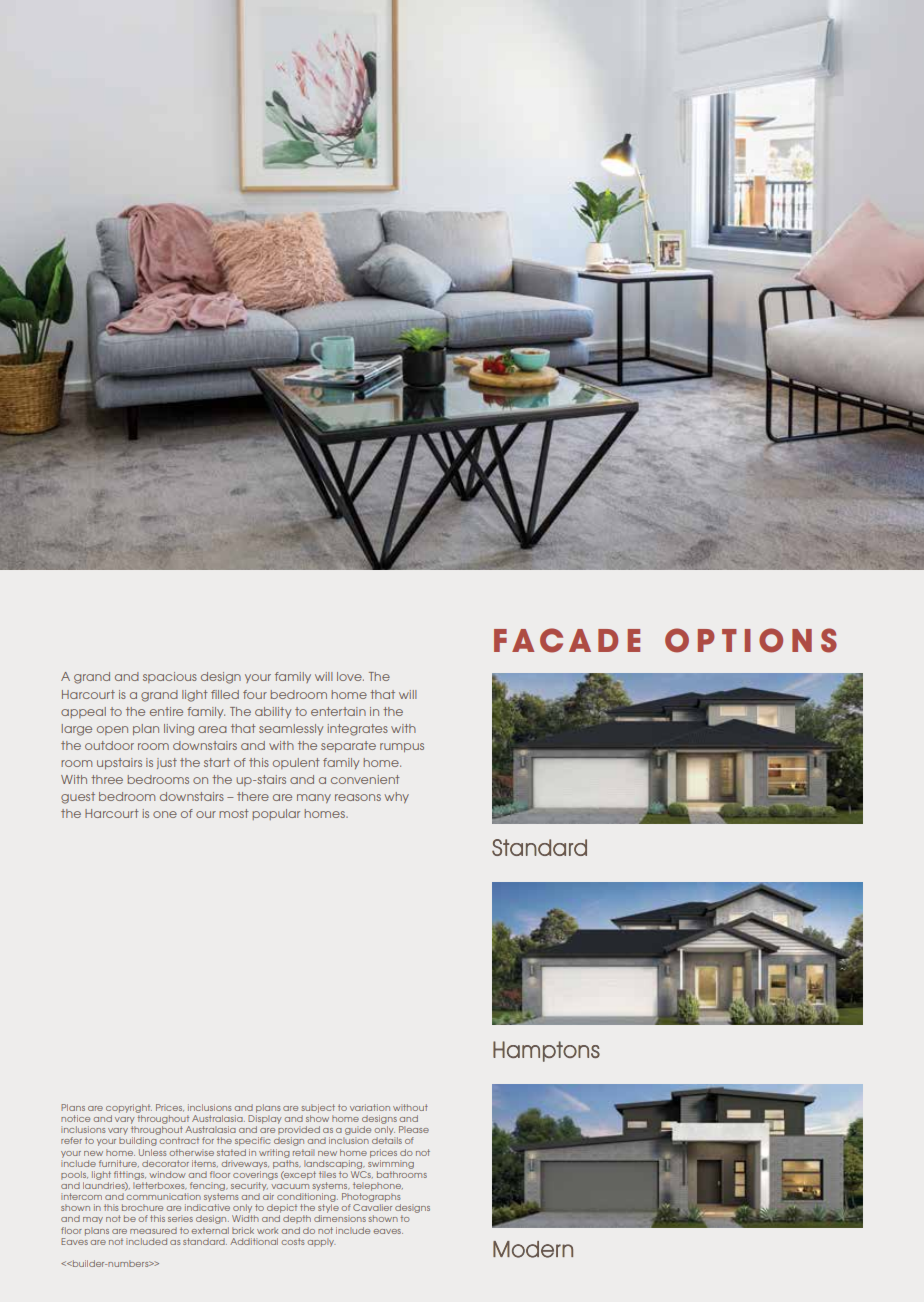  I want to click on Modern, so click(533, 1249).
